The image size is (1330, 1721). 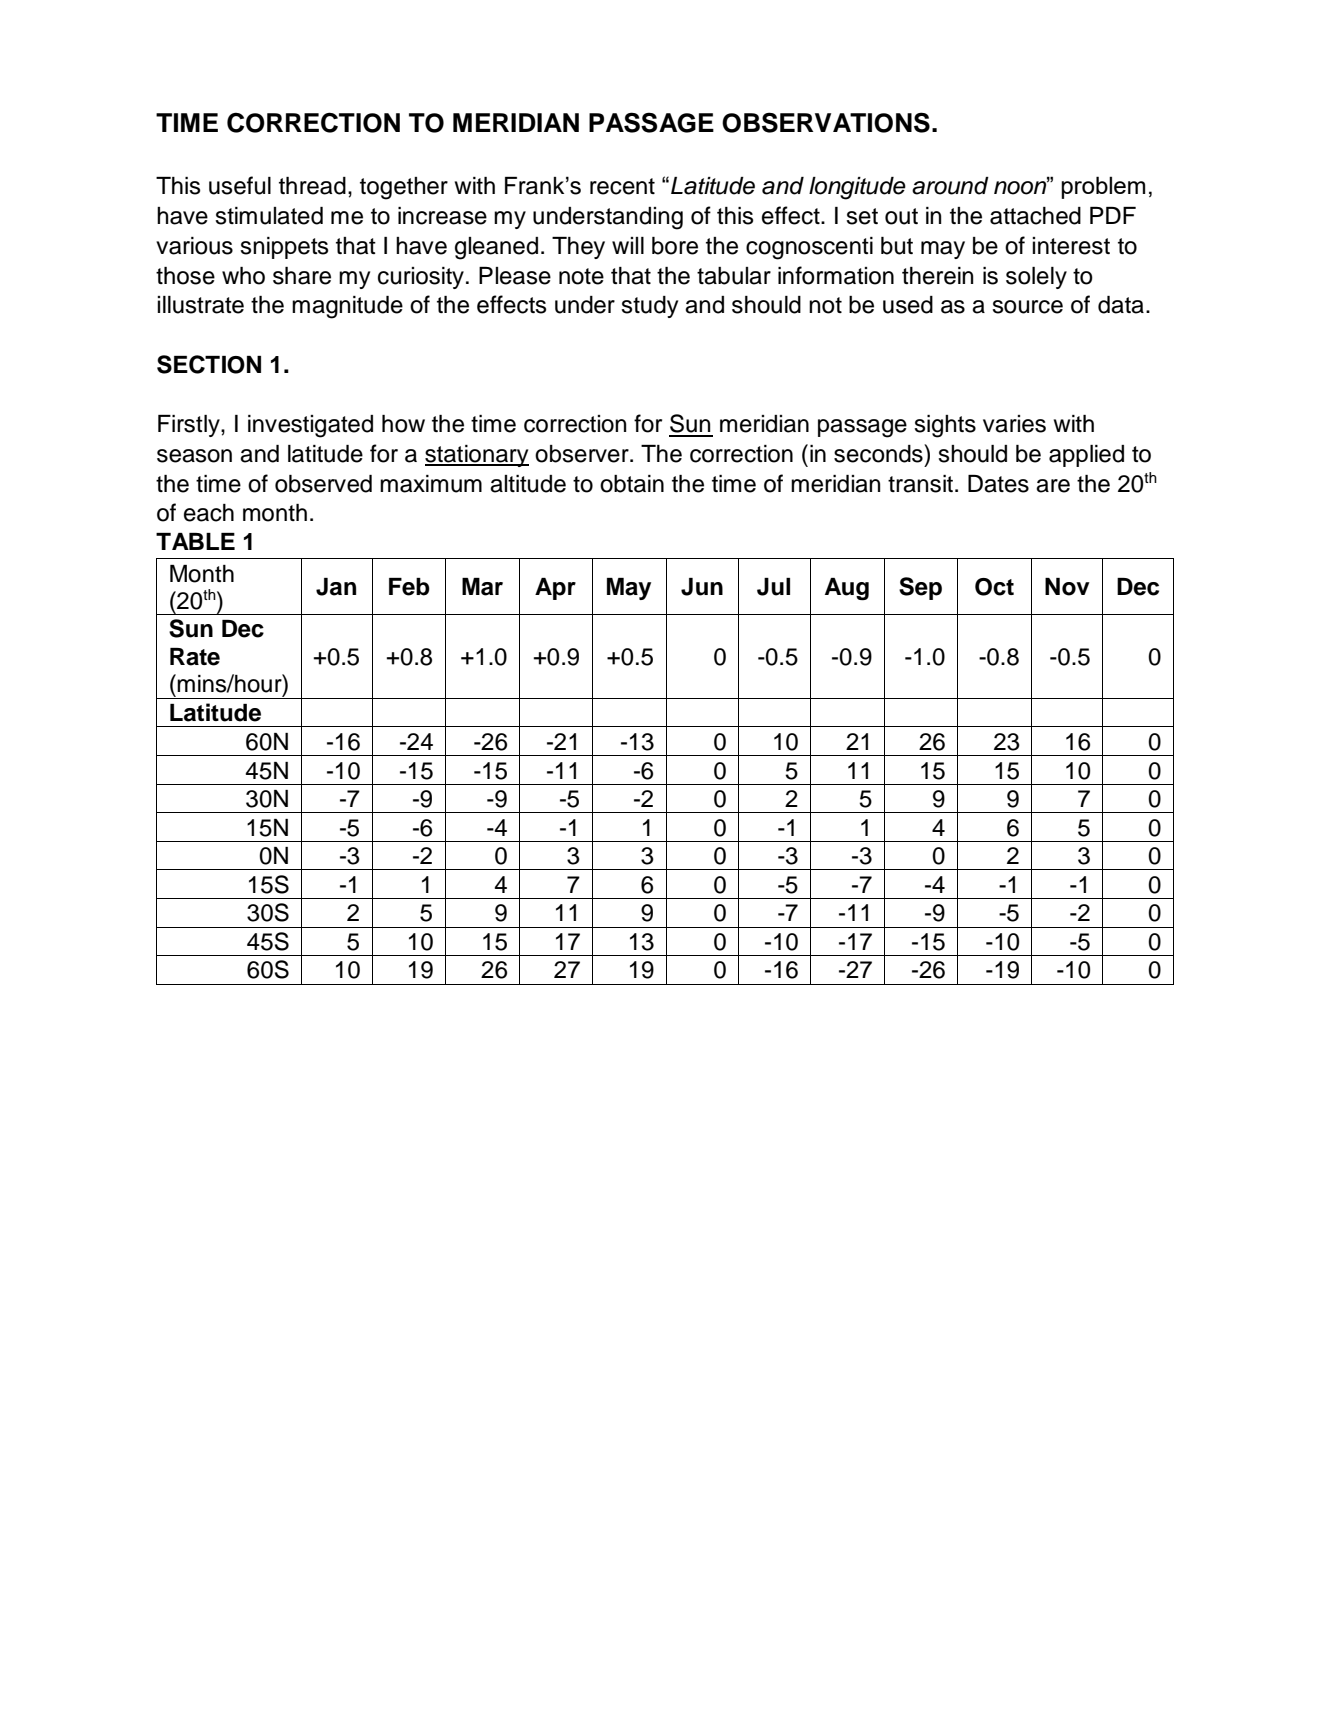 I want to click on bore, so click(x=675, y=246).
